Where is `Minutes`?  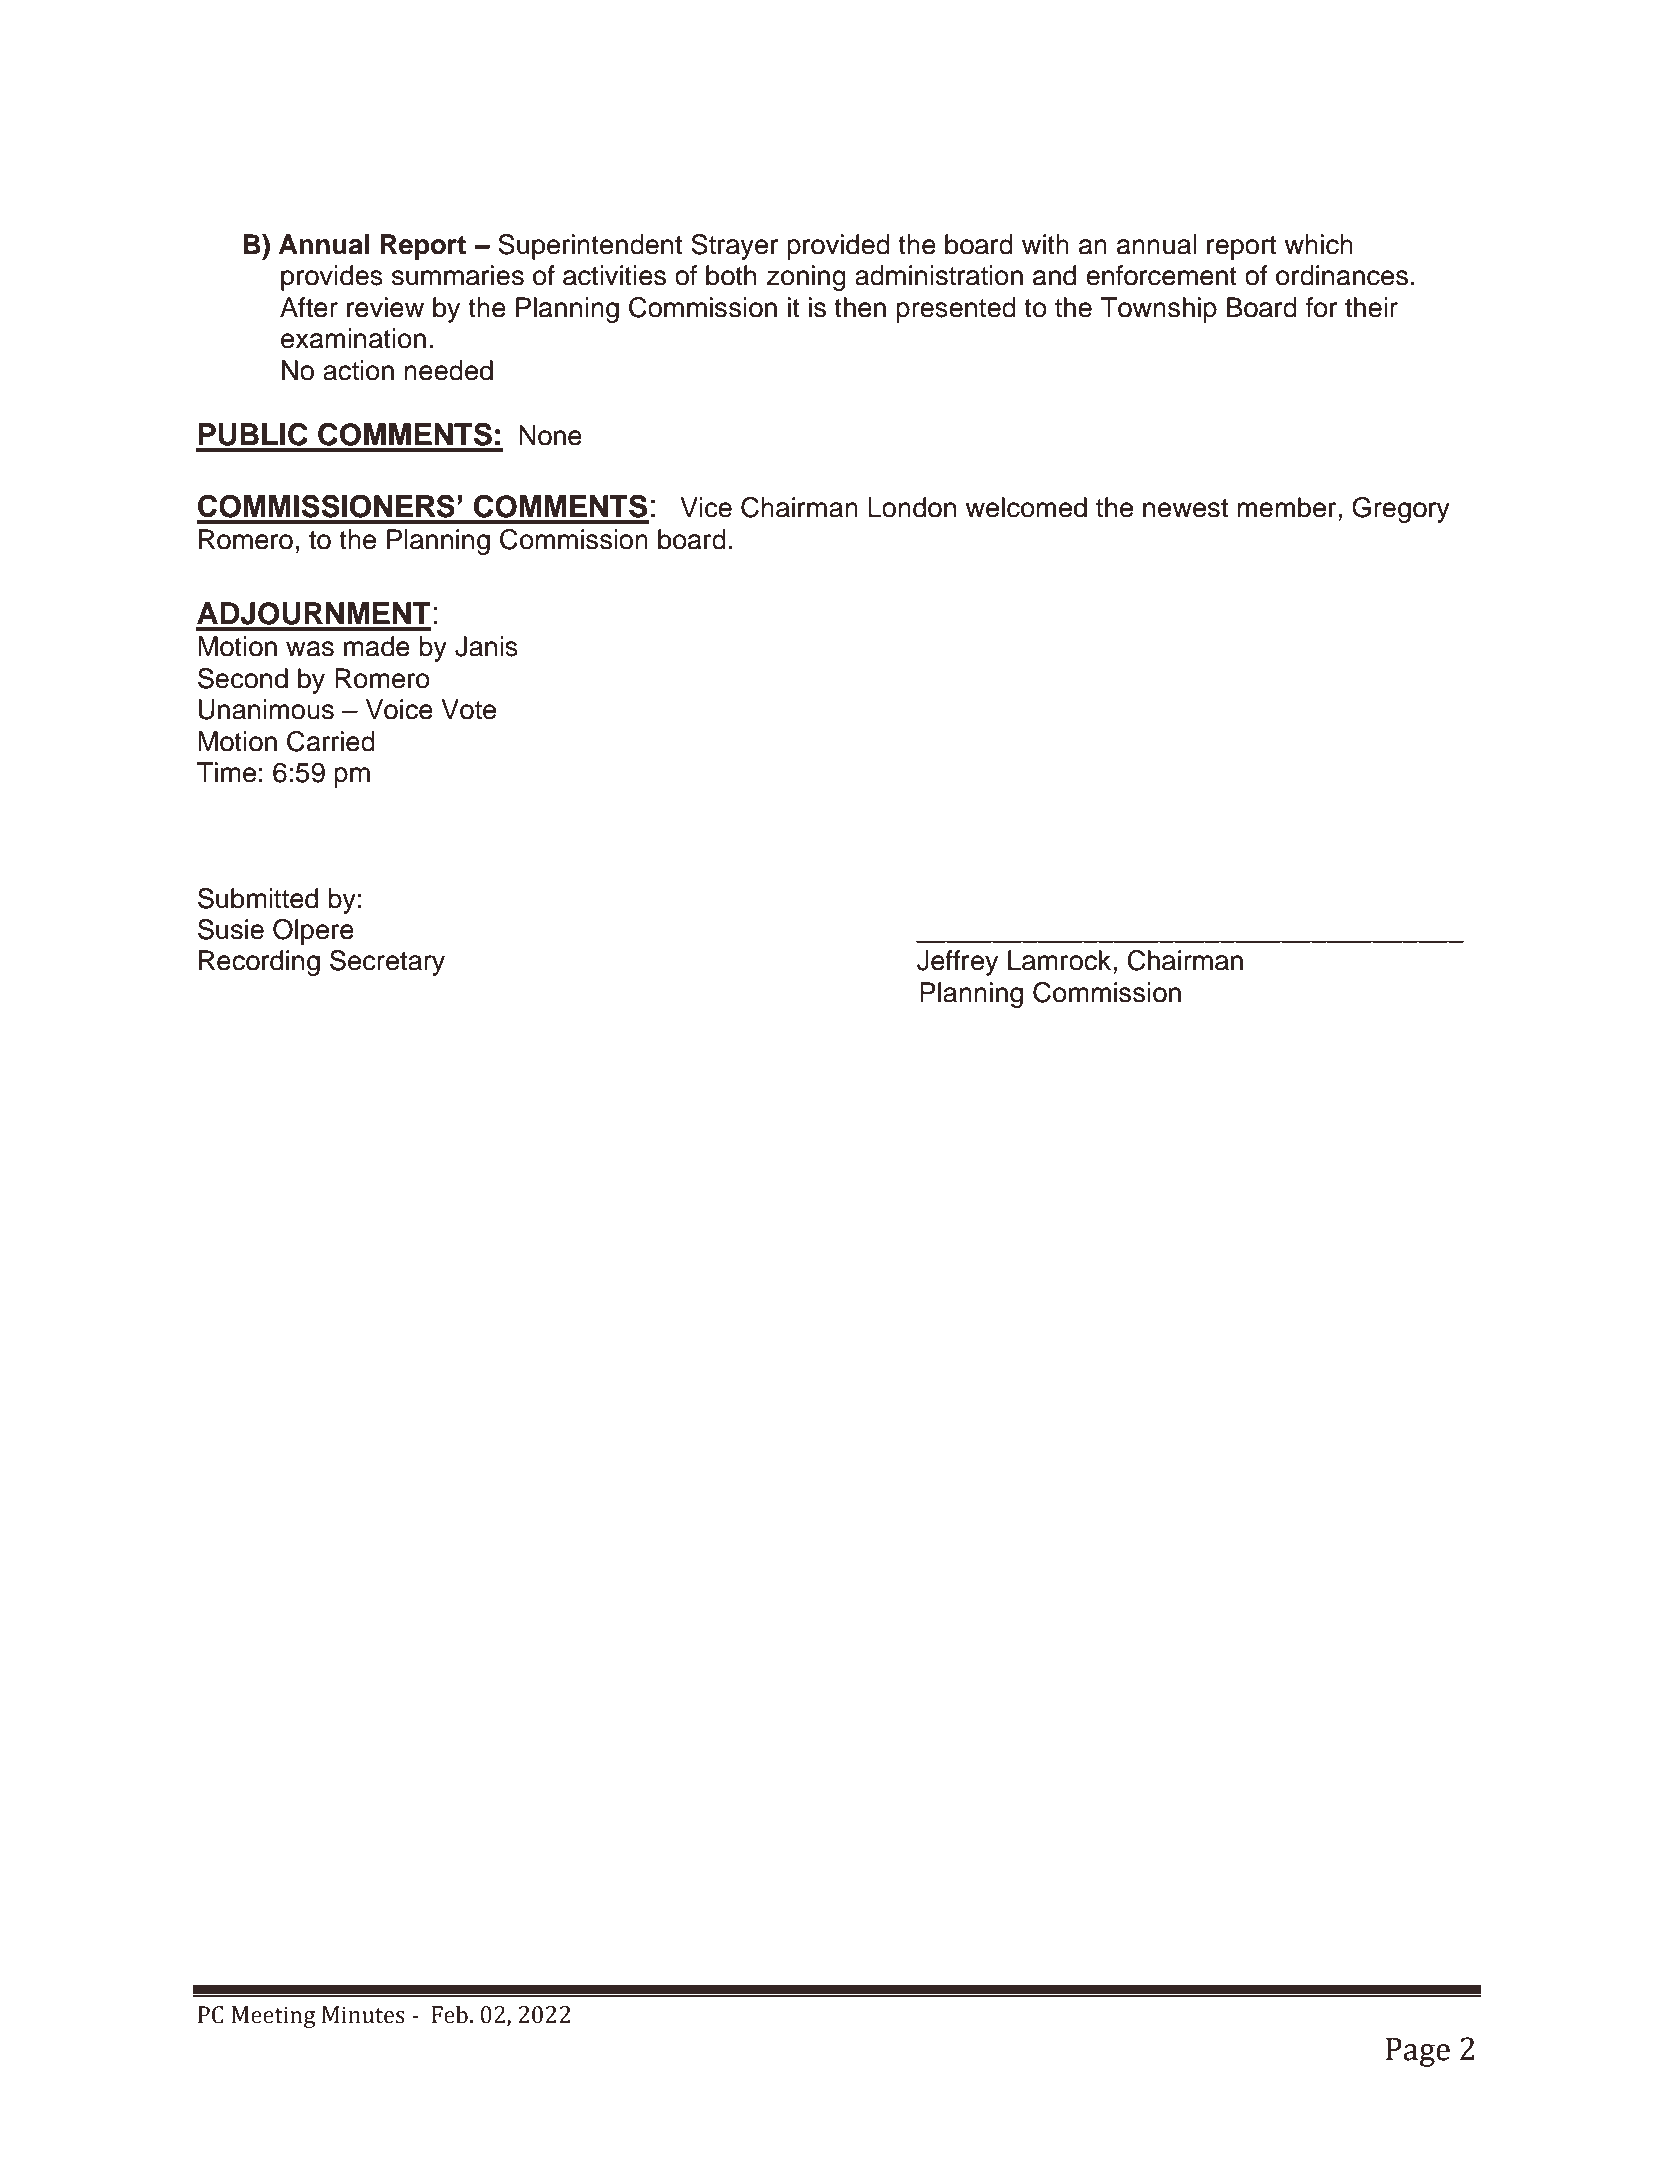
Minutes is located at coordinates (363, 2015).
